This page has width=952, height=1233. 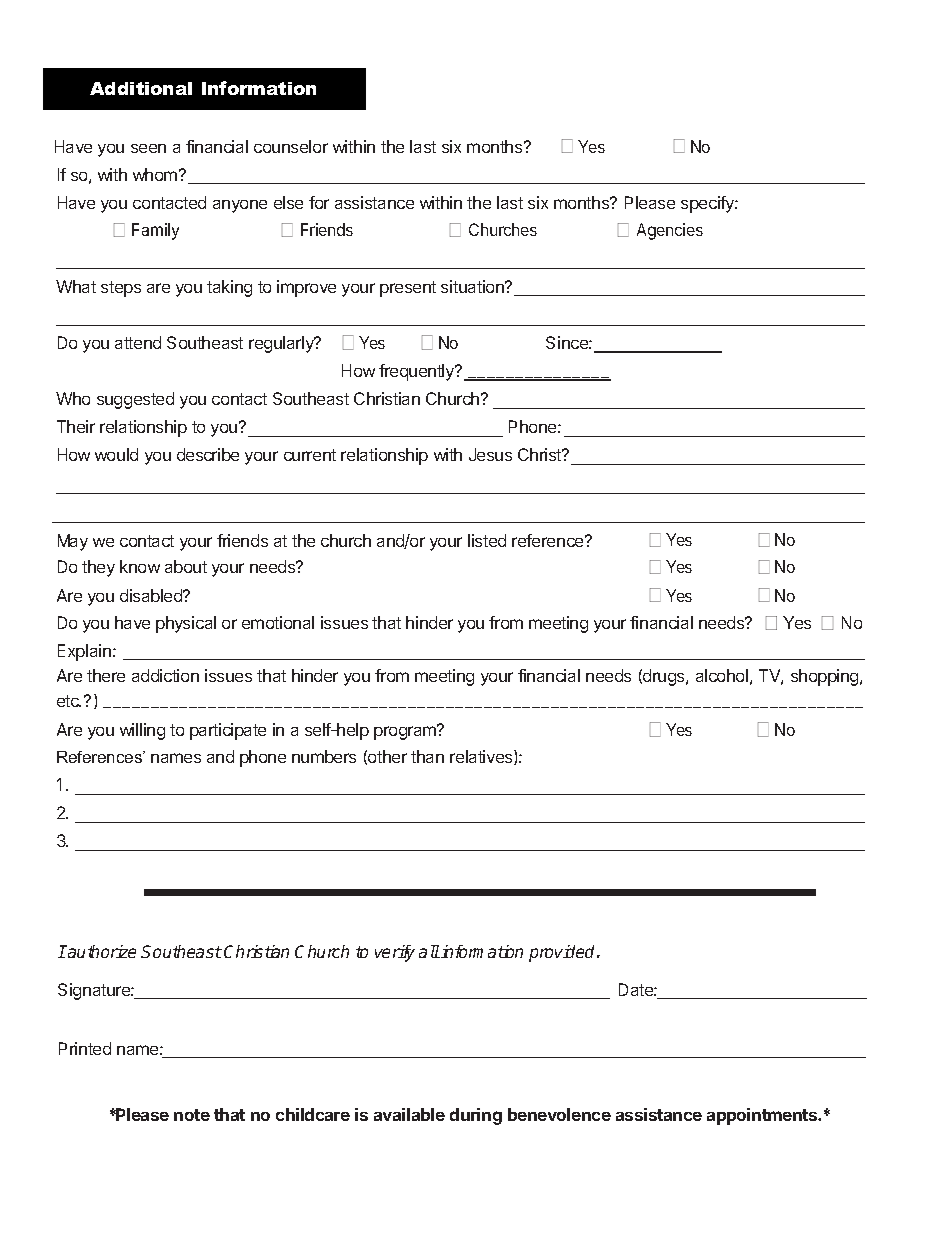 I want to click on counselor, so click(x=291, y=146).
